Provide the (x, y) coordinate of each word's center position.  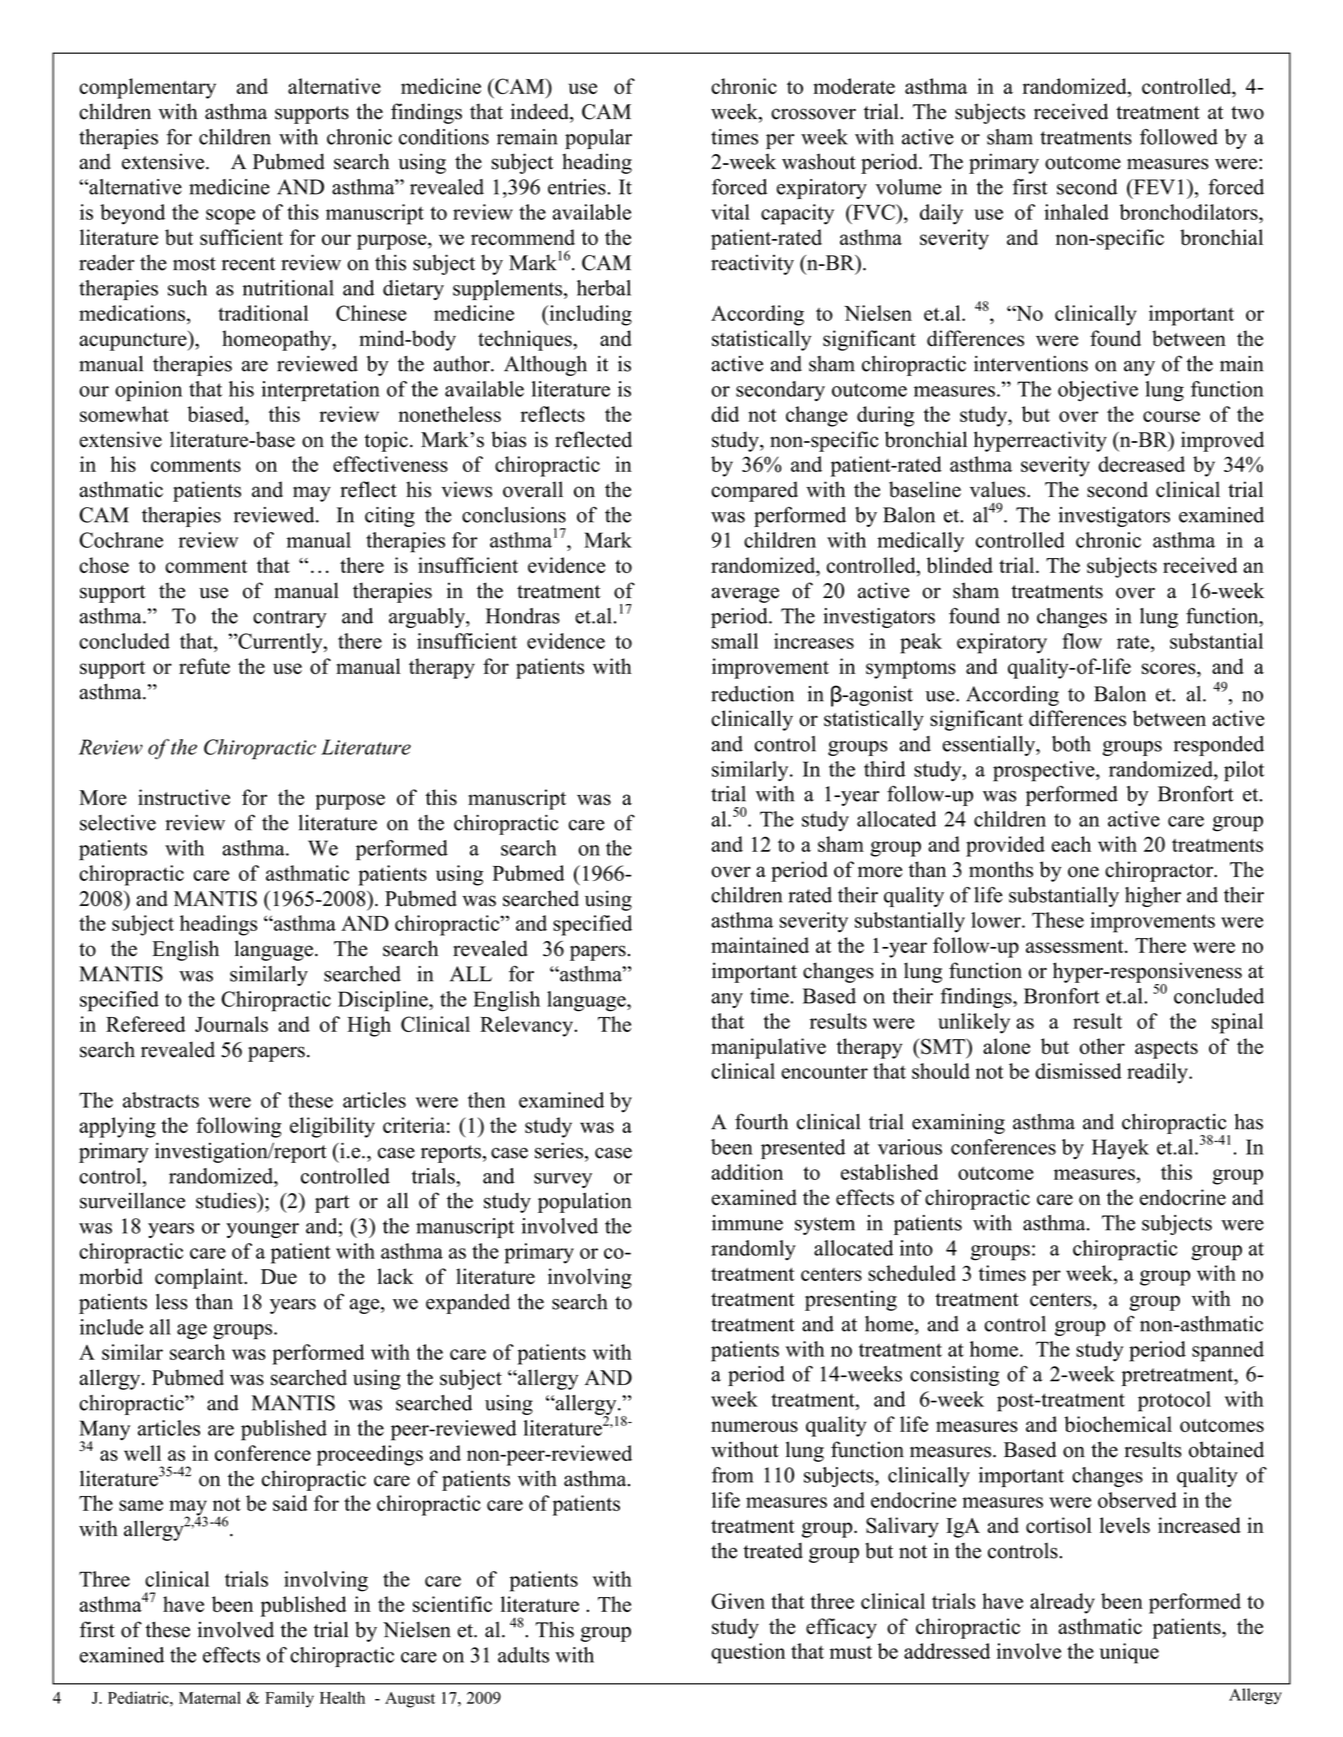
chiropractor (1160, 871)
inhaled (1076, 212)
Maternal (210, 1697)
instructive (184, 797)
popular (598, 139)
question (748, 1653)
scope (230, 217)
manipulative (768, 1048)
